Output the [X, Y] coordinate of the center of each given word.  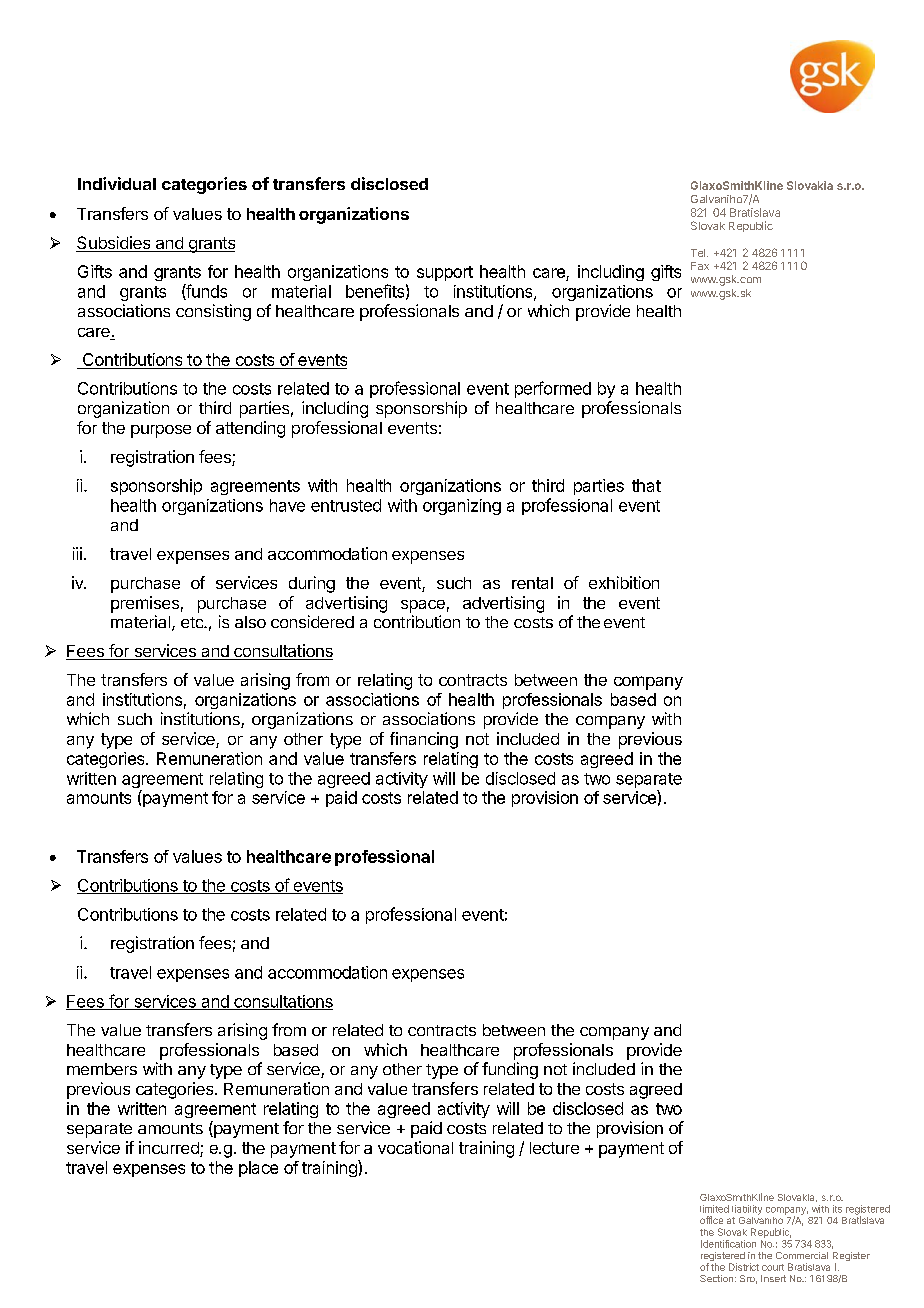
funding [510, 1070]
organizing [462, 507]
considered [312, 621]
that [646, 485]
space [423, 606]
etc [193, 622]
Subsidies [114, 244]
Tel [698, 253]
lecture [554, 1148]
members [102, 1069]
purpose [161, 431]
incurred [170, 1149]
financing [424, 740]
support [445, 273]
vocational [415, 1147]
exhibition [624, 582]
